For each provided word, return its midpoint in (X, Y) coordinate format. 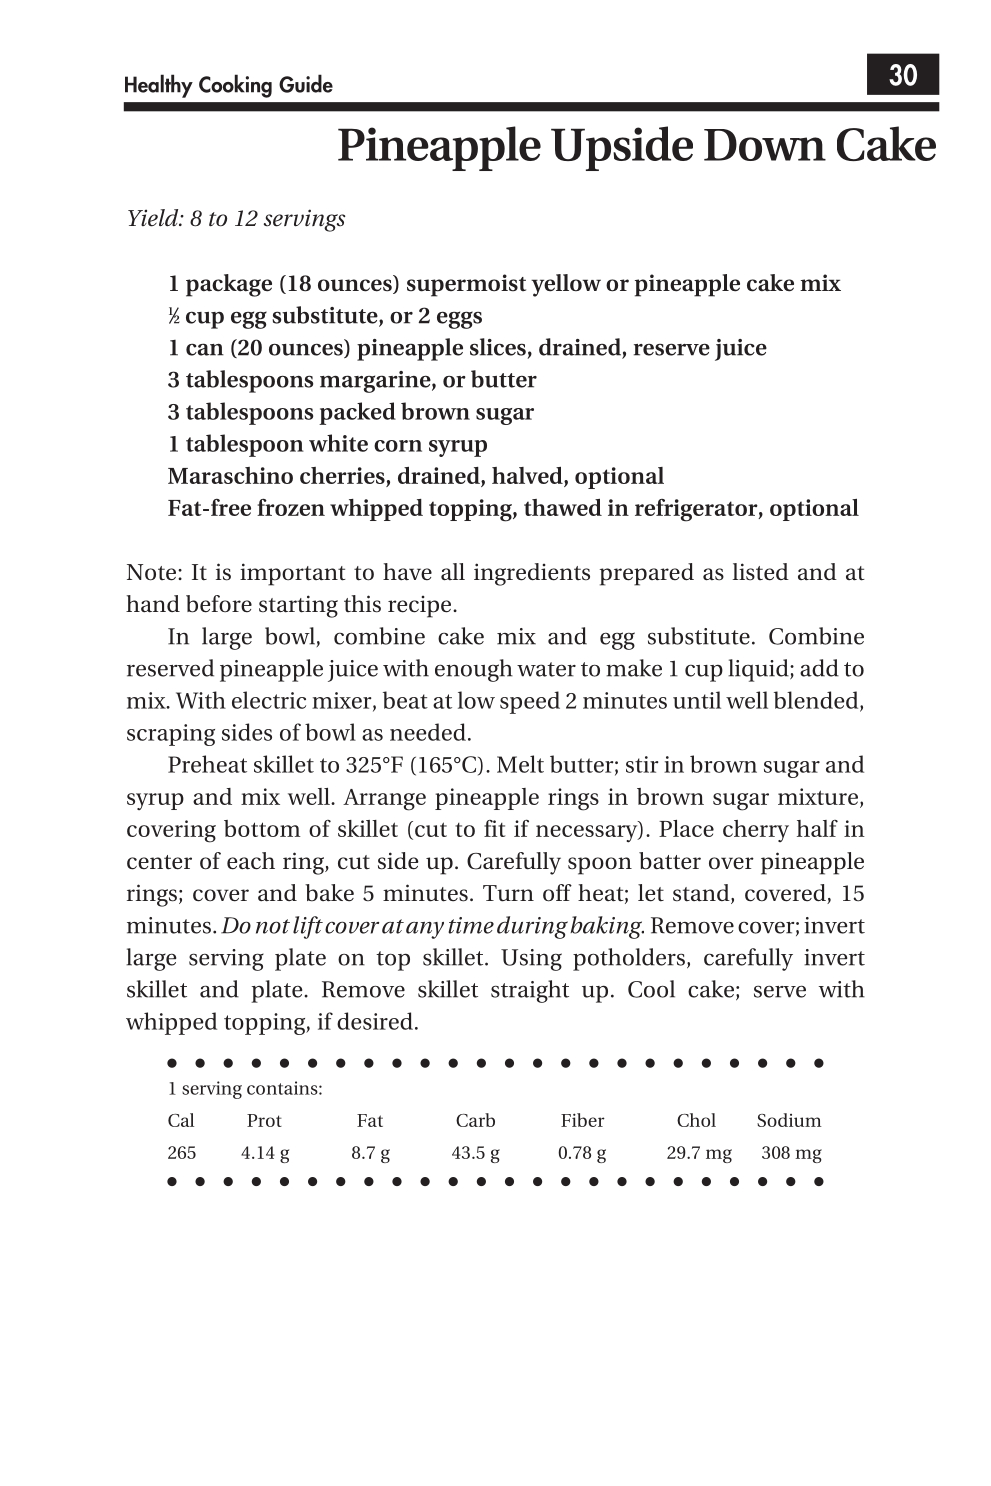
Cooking (235, 86)
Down (765, 145)
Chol (696, 1120)
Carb (475, 1120)
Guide (306, 83)
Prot (264, 1120)
